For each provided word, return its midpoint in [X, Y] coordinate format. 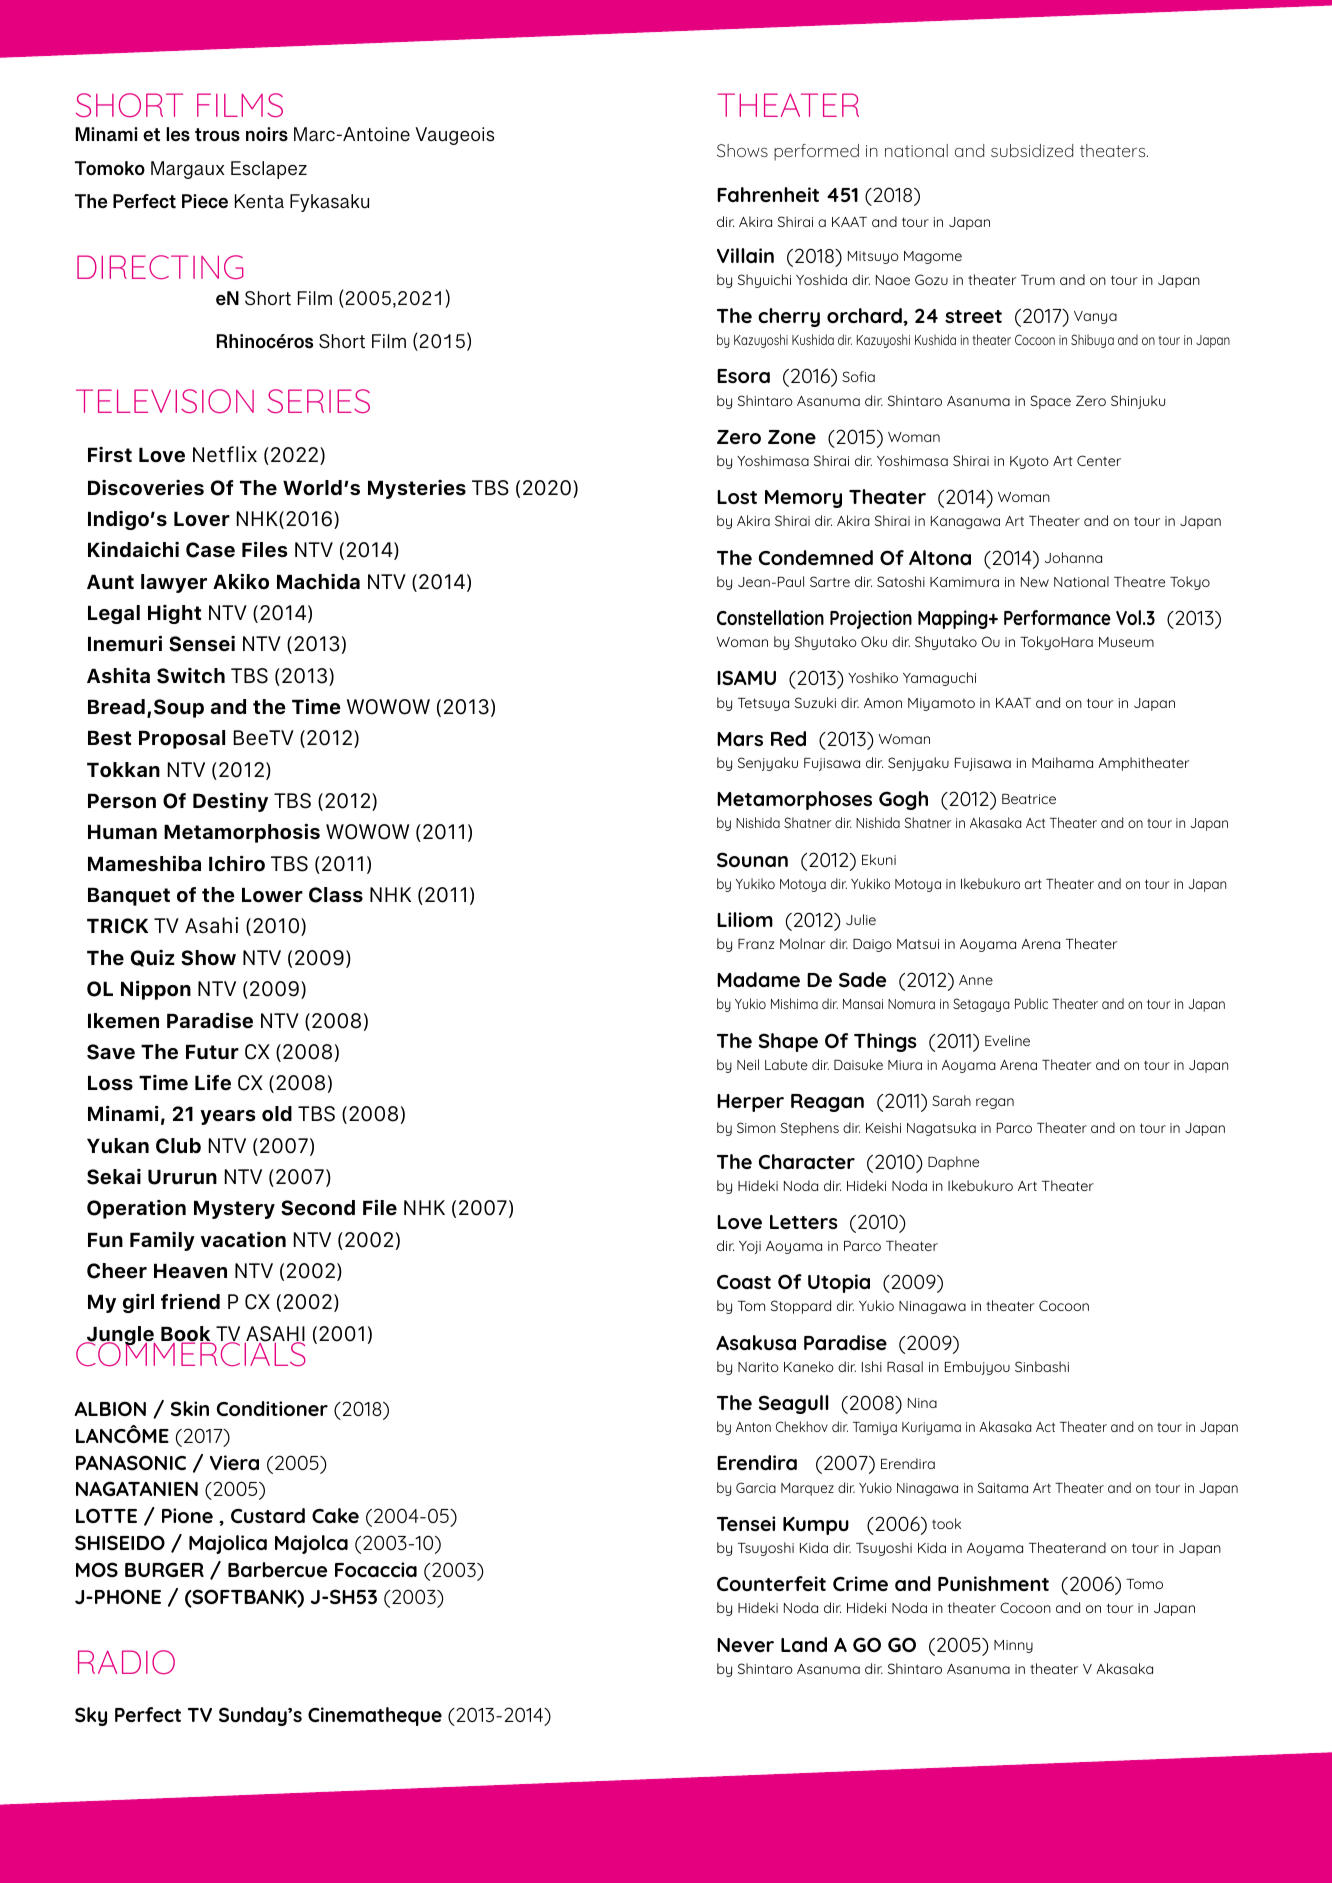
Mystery [234, 1210]
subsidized [1032, 150]
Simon [756, 1127]
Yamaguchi [939, 679]
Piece [205, 201]
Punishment [993, 1583]
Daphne [953, 1163]
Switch [191, 676]
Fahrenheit [768, 194]
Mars [740, 739]
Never [745, 1645]
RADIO [126, 1662]
